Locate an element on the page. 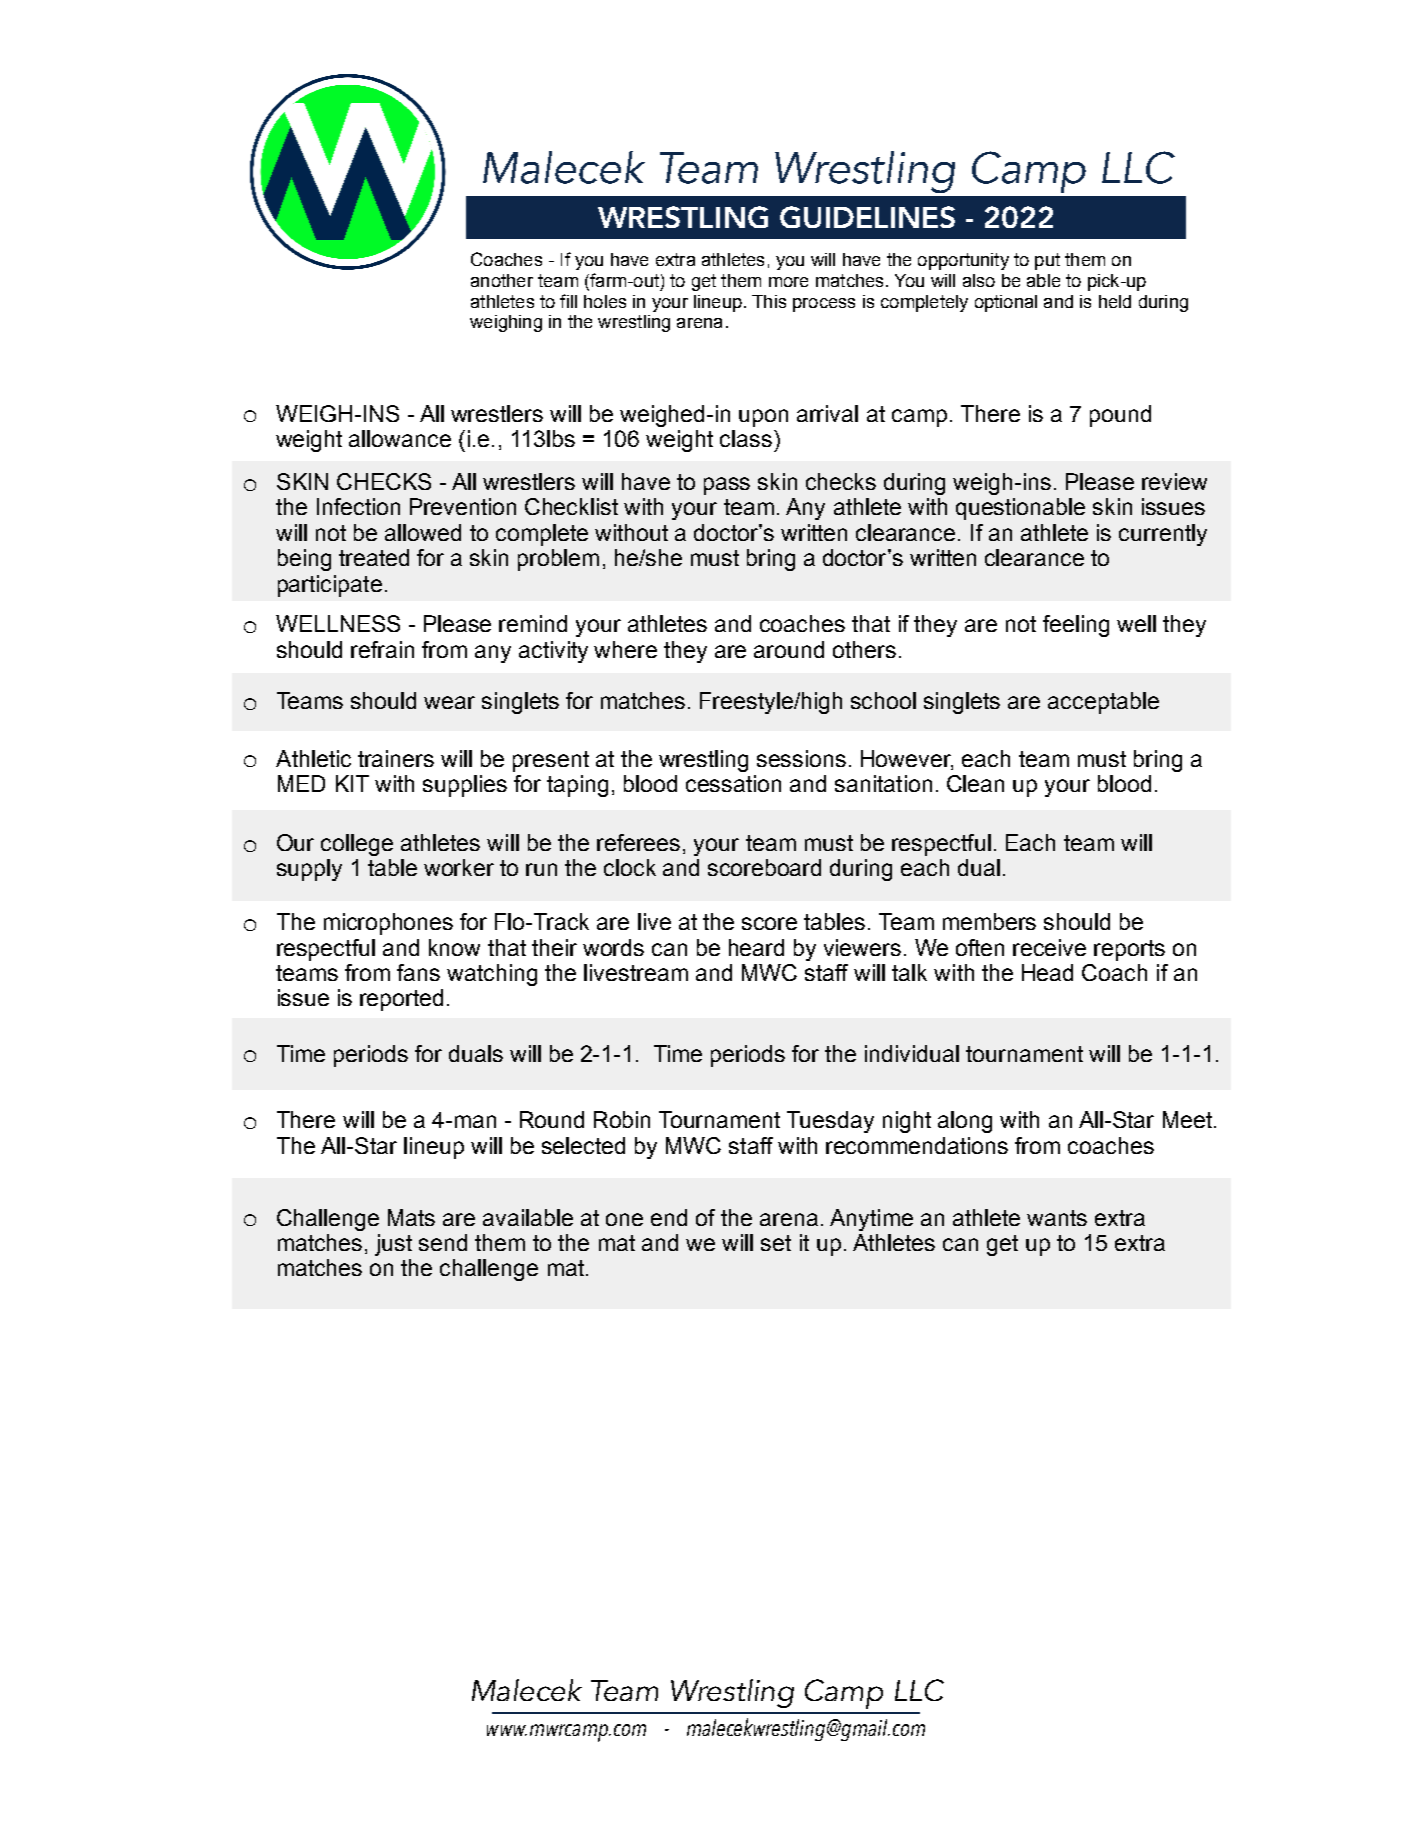 This document has width=1412, height=1827. review is located at coordinates (1174, 481).
